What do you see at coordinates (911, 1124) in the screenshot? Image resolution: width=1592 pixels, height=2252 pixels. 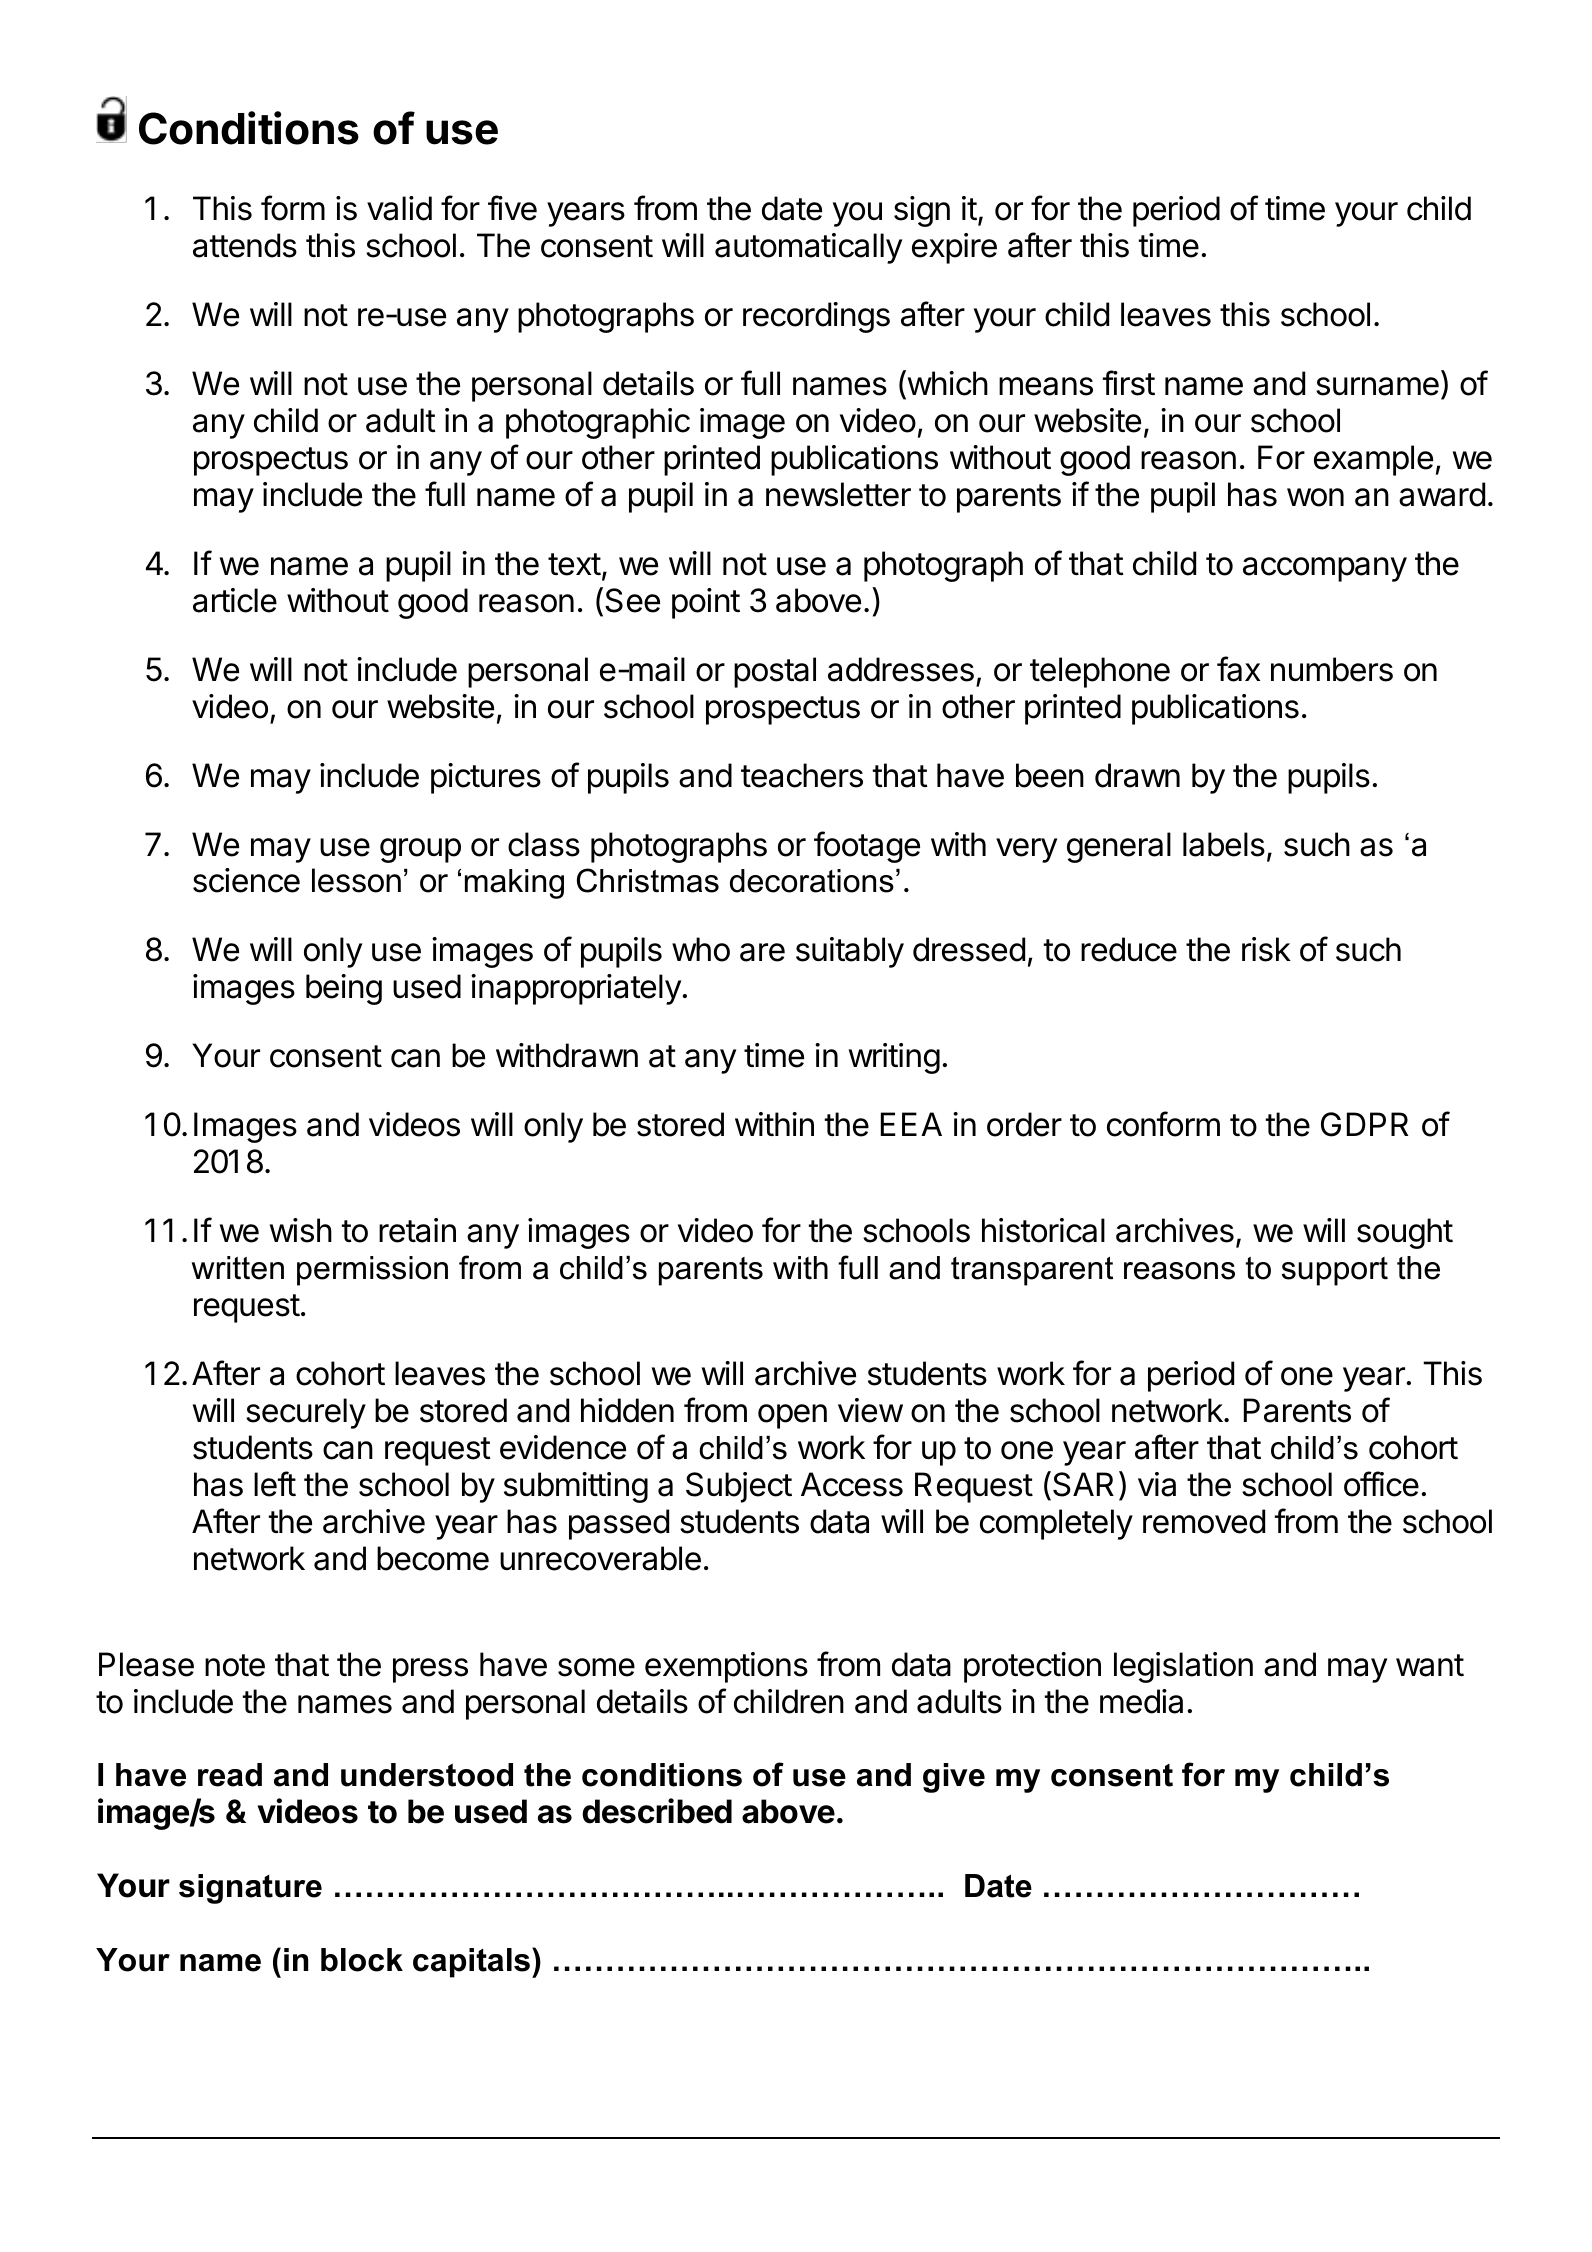 I see `EEA` at bounding box center [911, 1124].
